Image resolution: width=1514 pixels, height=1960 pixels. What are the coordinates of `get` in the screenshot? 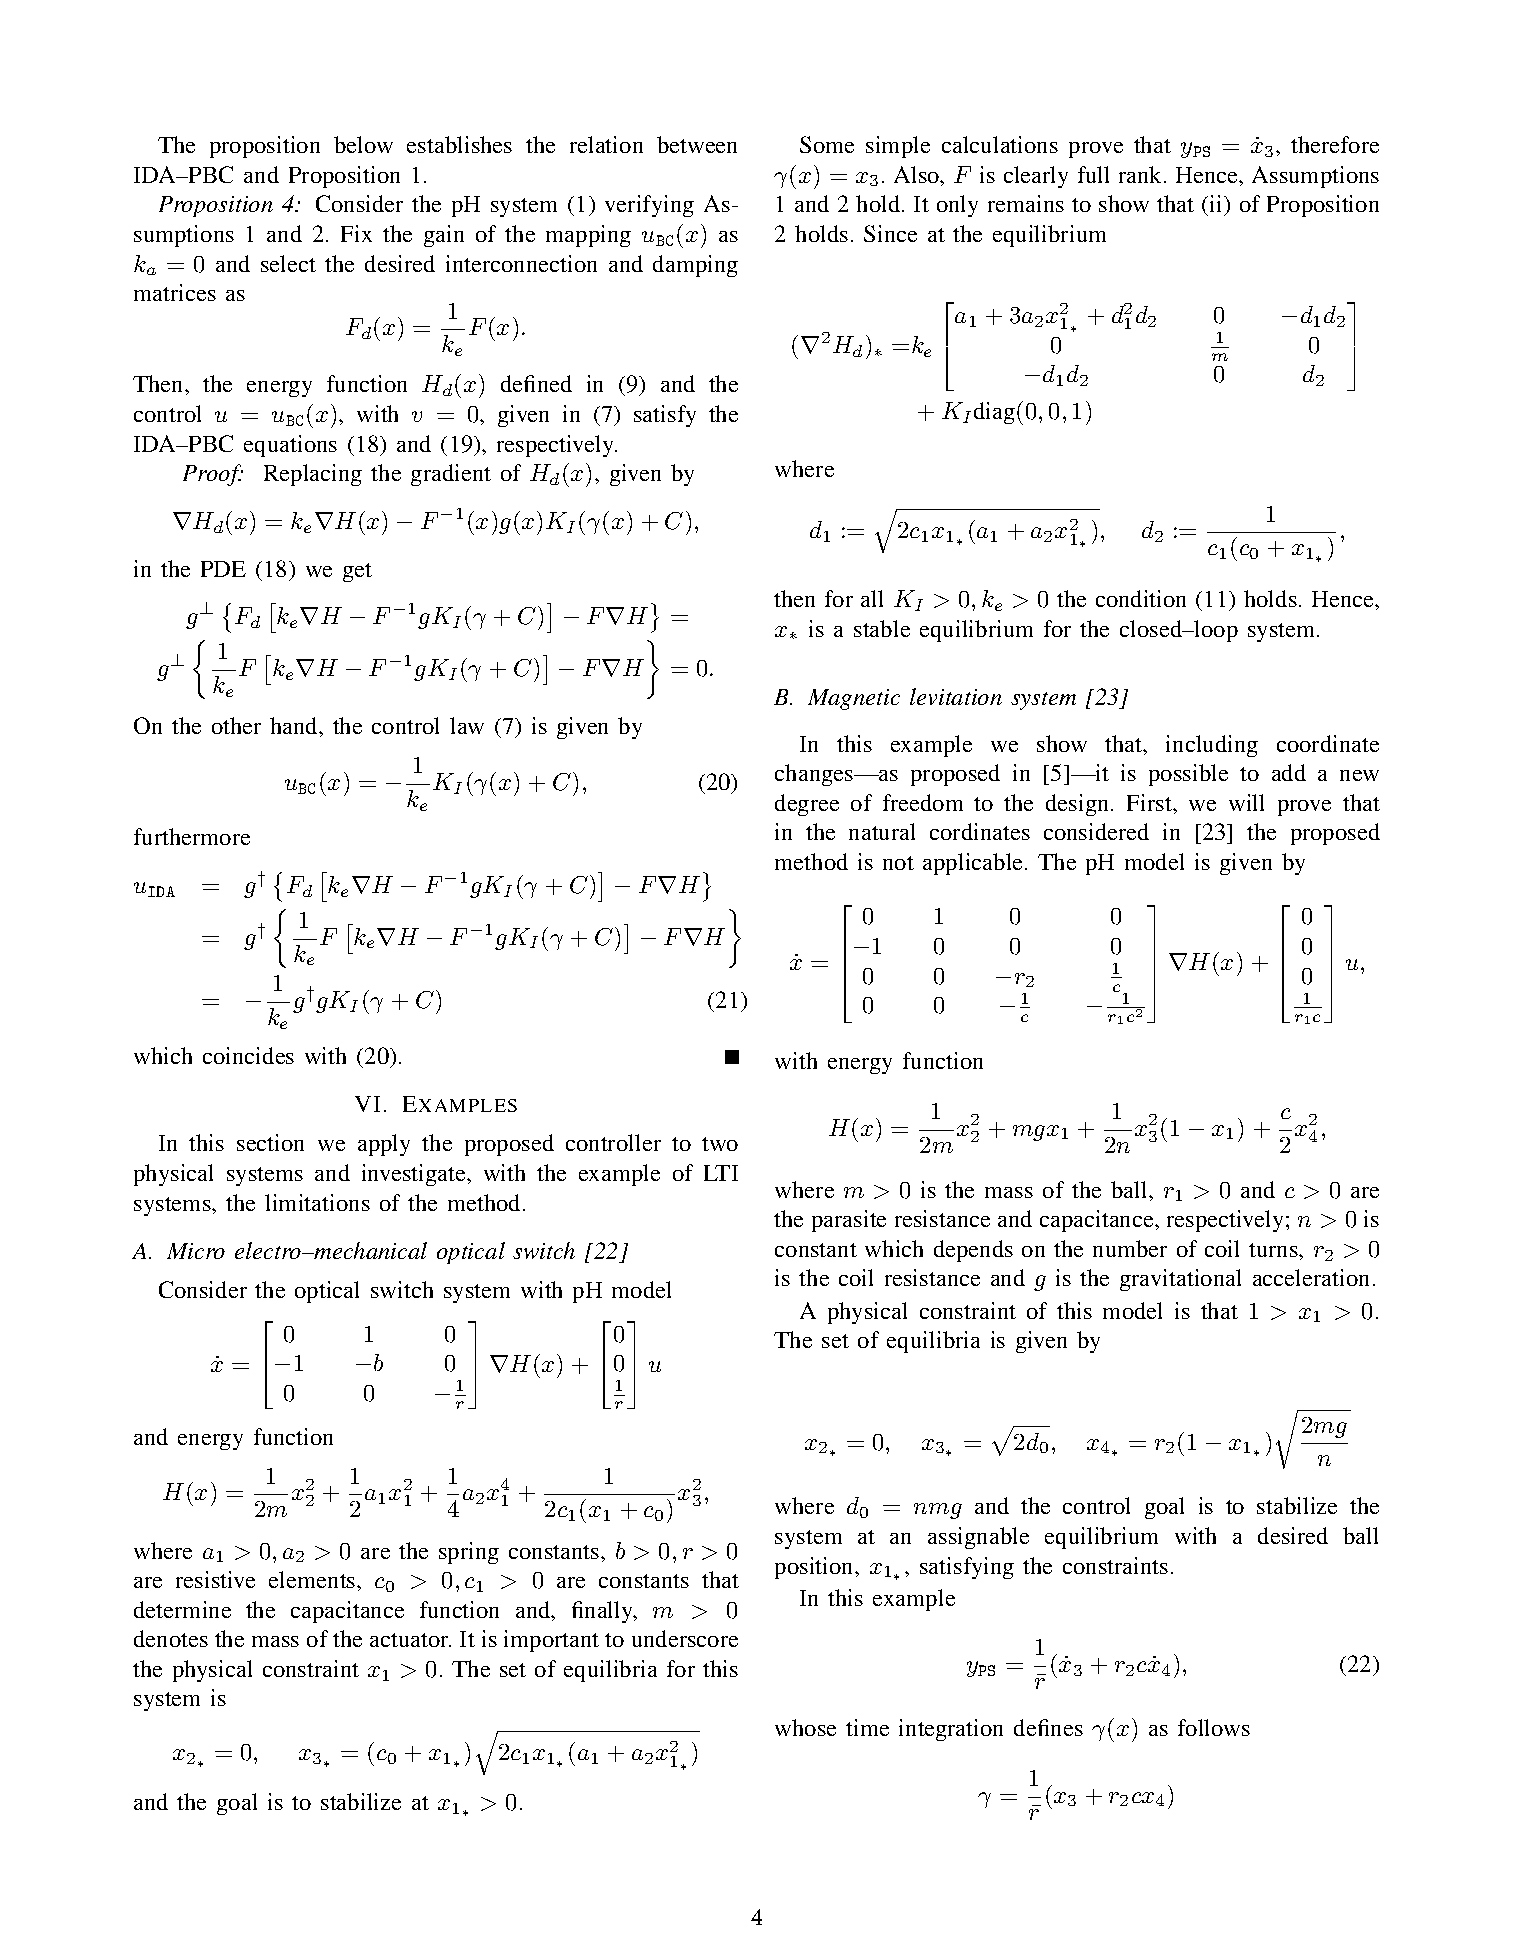 It's located at (357, 572).
